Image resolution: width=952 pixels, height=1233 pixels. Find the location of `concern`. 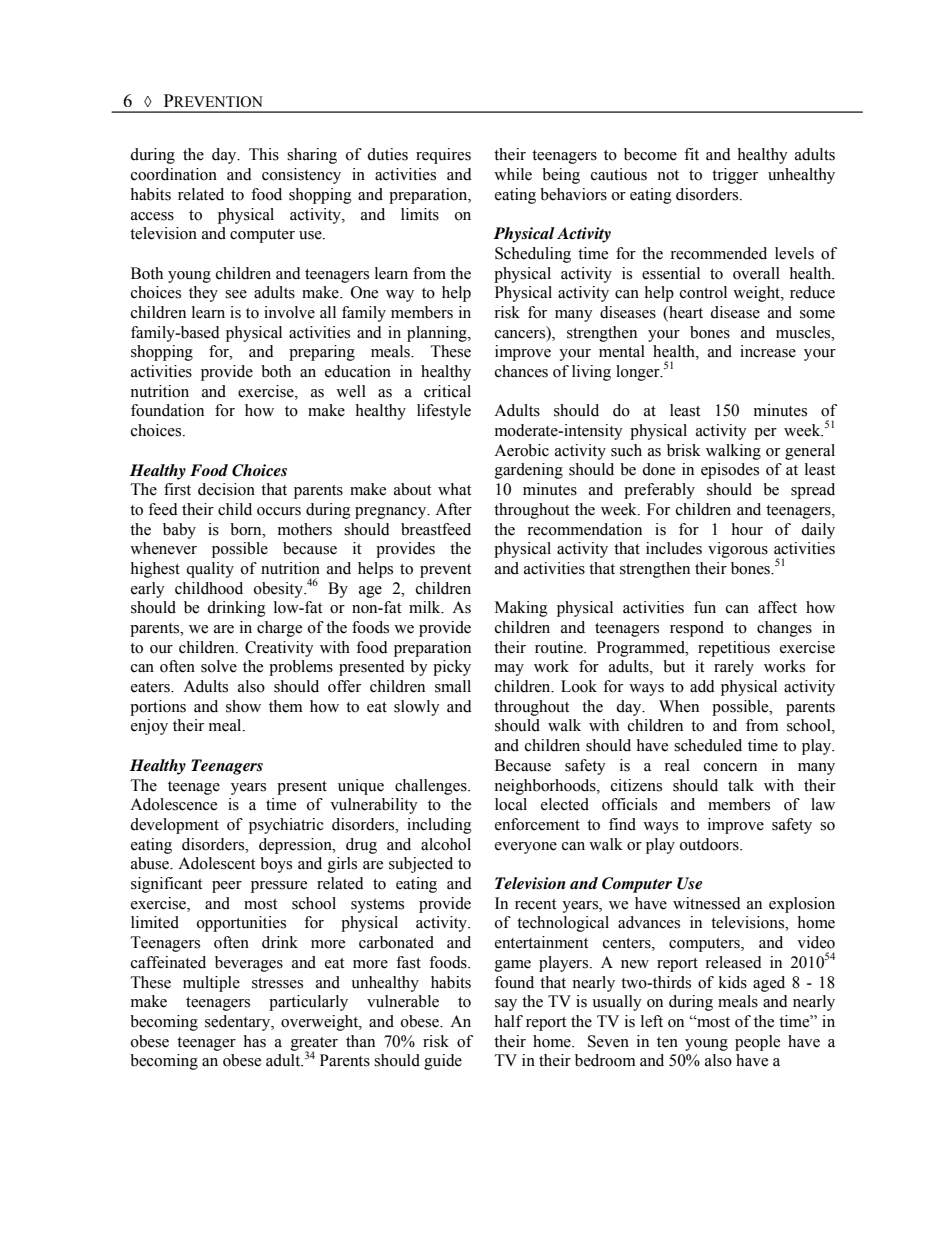

concern is located at coordinates (730, 767).
